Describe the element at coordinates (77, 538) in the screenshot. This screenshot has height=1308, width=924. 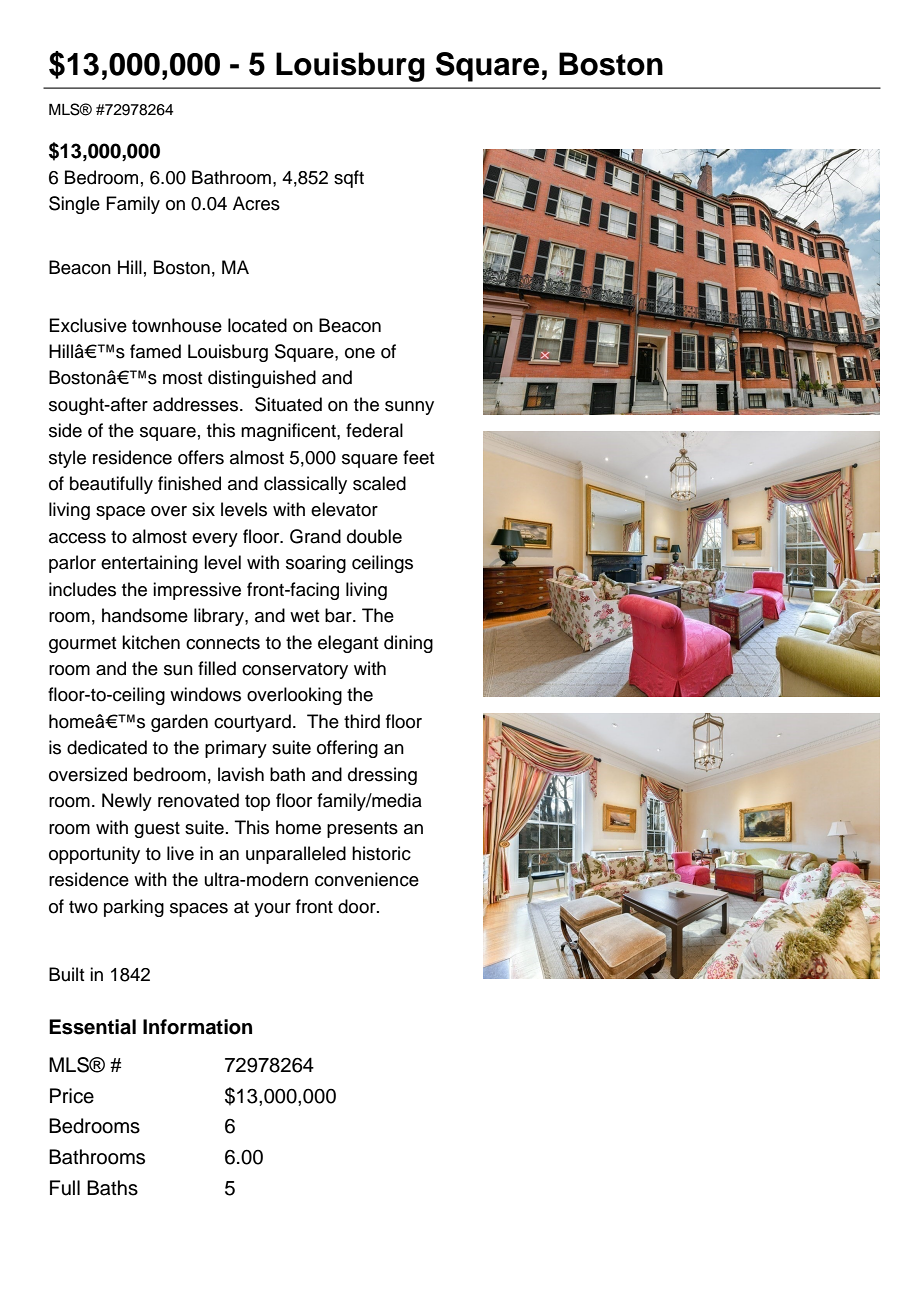
I see `access` at that location.
